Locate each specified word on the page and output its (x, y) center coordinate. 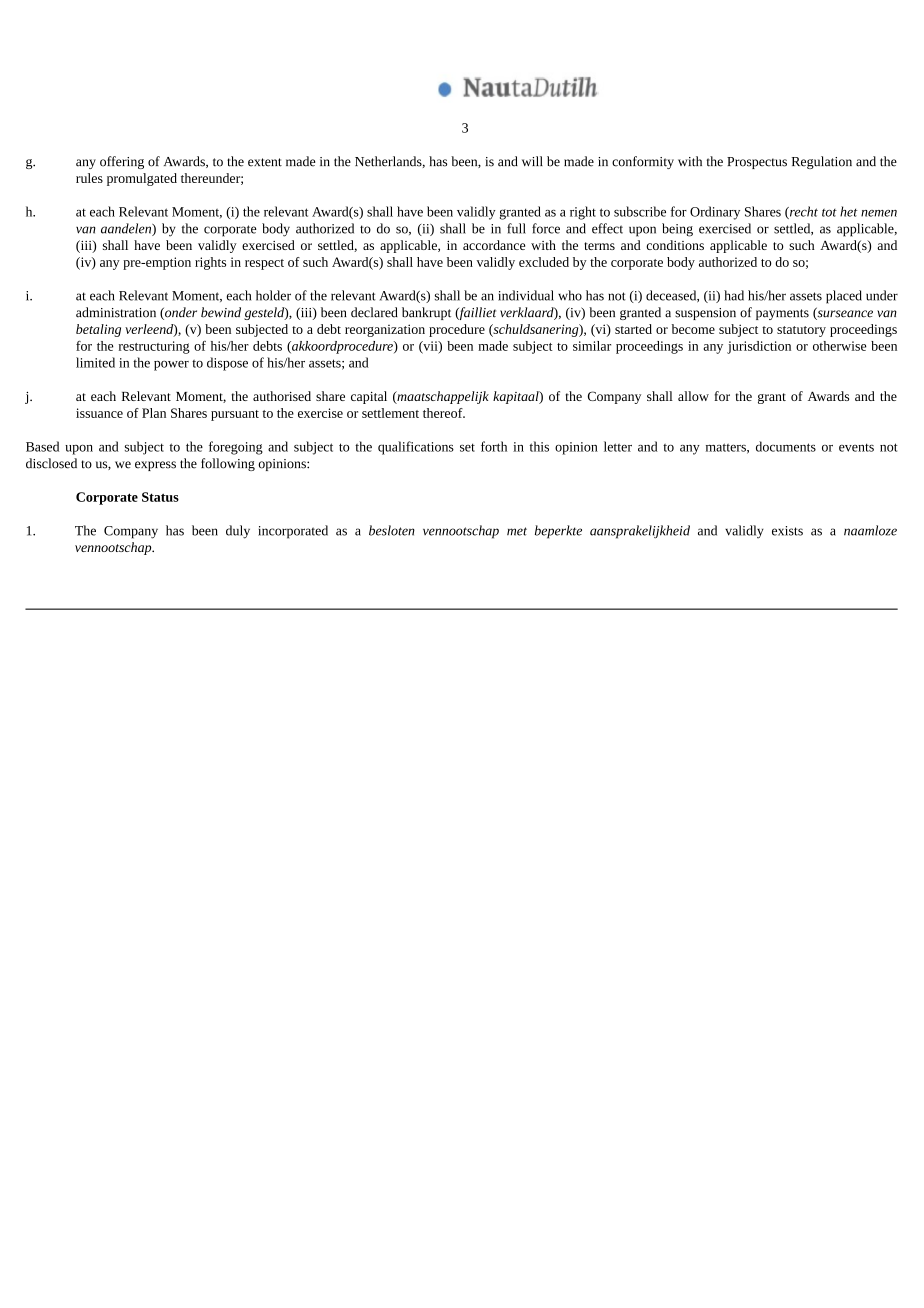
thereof (444, 413)
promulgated (142, 179)
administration (116, 312)
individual (526, 295)
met (517, 531)
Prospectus (757, 163)
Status (160, 497)
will (532, 161)
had (734, 295)
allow (693, 396)
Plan (154, 413)
